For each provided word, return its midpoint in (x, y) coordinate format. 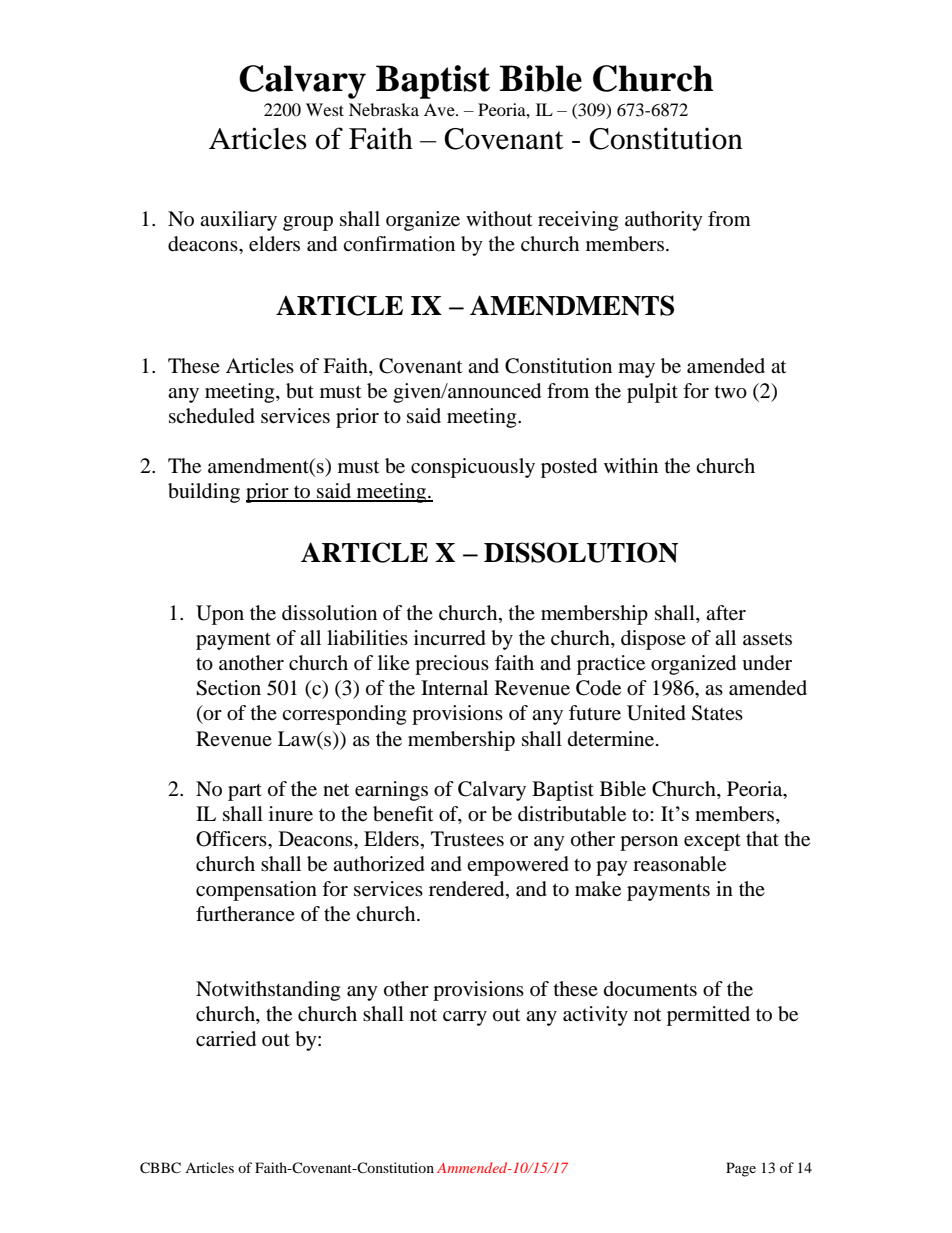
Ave (440, 109)
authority (664, 221)
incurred (450, 638)
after (726, 613)
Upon (220, 615)
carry (465, 1018)
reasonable (679, 864)
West (325, 109)
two (731, 392)
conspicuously (473, 468)
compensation (256, 891)
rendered (468, 890)
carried (226, 1039)
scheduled (212, 416)
